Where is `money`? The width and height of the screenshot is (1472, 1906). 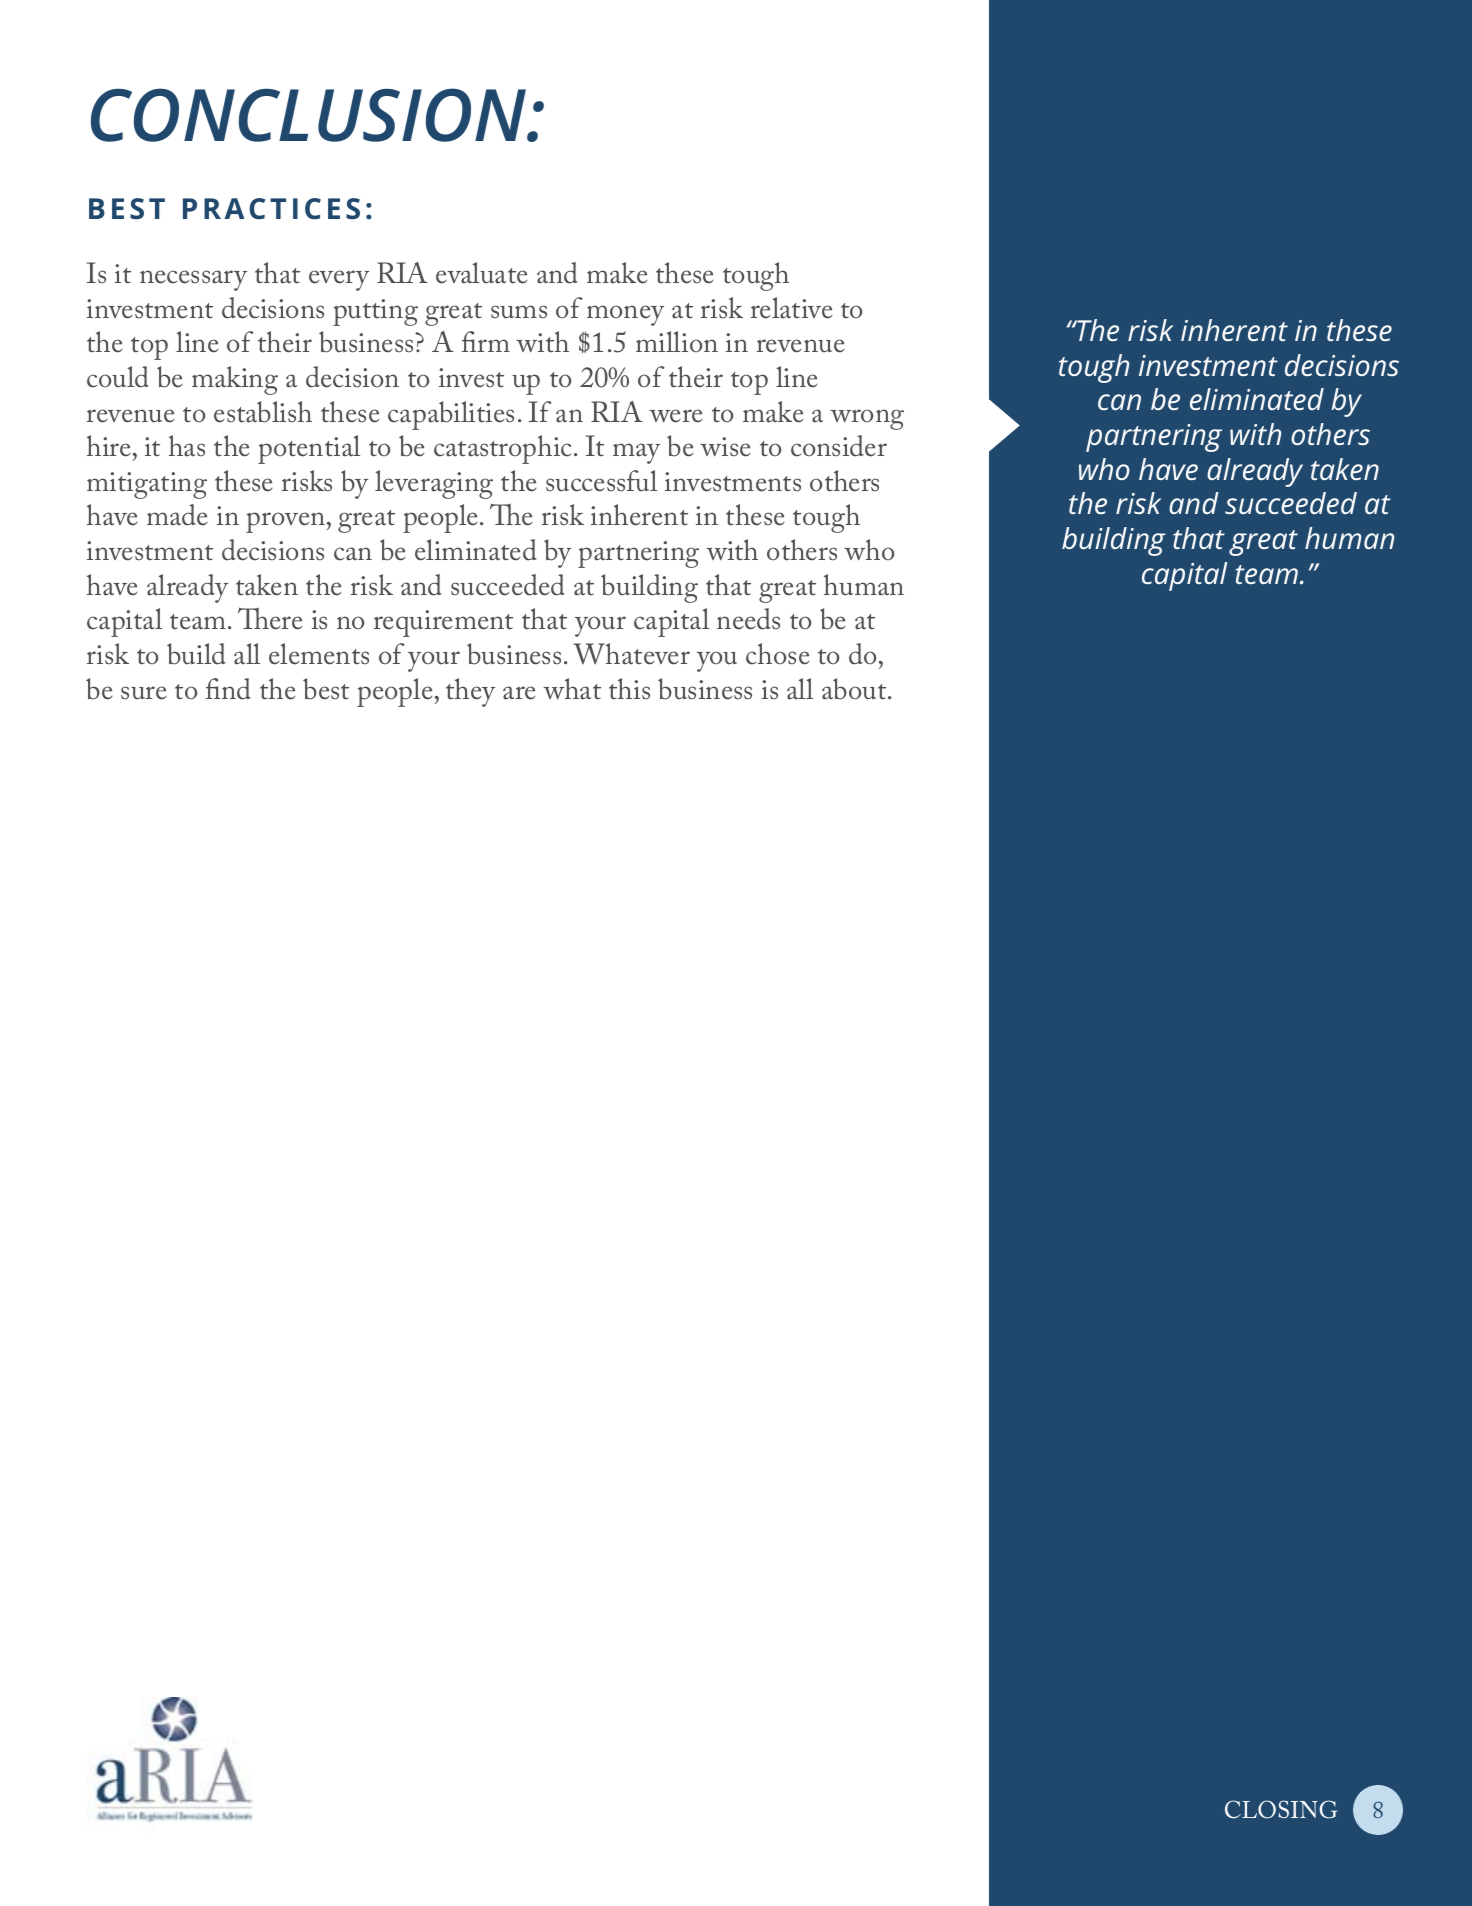 money is located at coordinates (625, 315).
